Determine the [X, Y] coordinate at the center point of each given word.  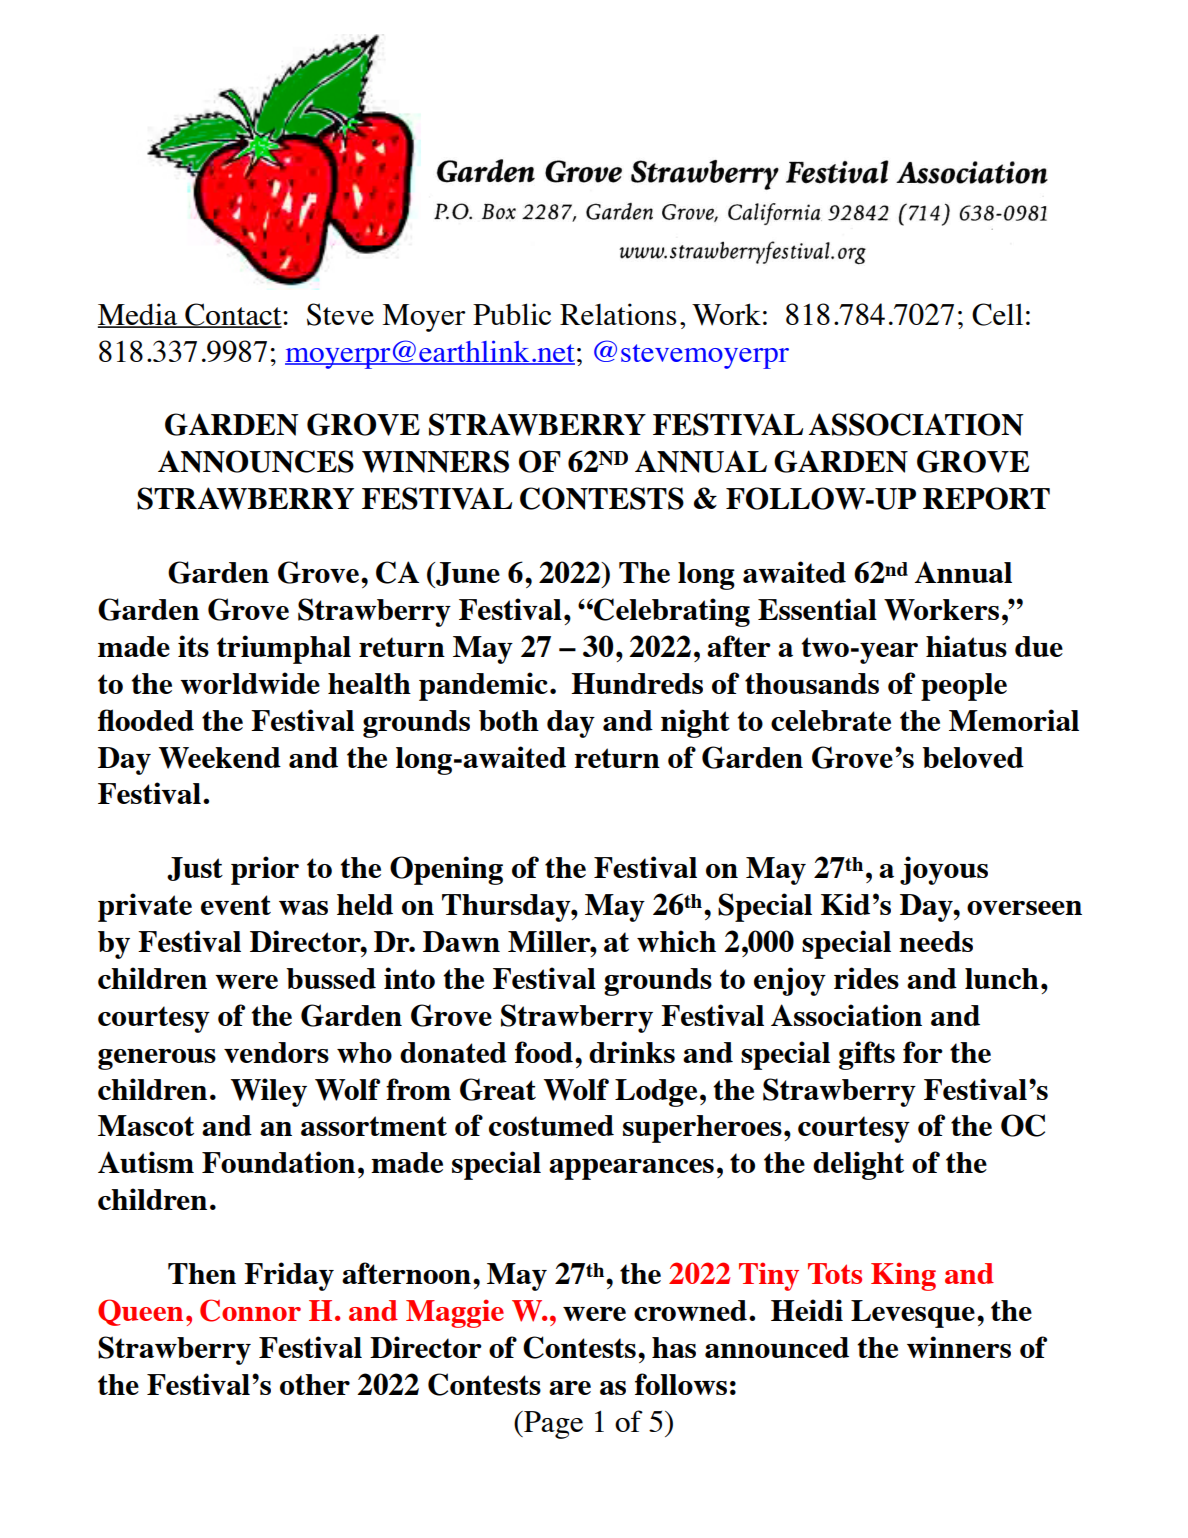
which [676, 941]
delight [858, 1165]
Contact [233, 315]
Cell [997, 314]
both [509, 720]
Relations [618, 314]
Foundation [278, 1162]
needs [936, 941]
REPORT [986, 498]
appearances [631, 1169]
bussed [331, 978]
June [467, 575]
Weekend [220, 758]
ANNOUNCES [256, 461]
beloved [973, 757]
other [315, 1384]
